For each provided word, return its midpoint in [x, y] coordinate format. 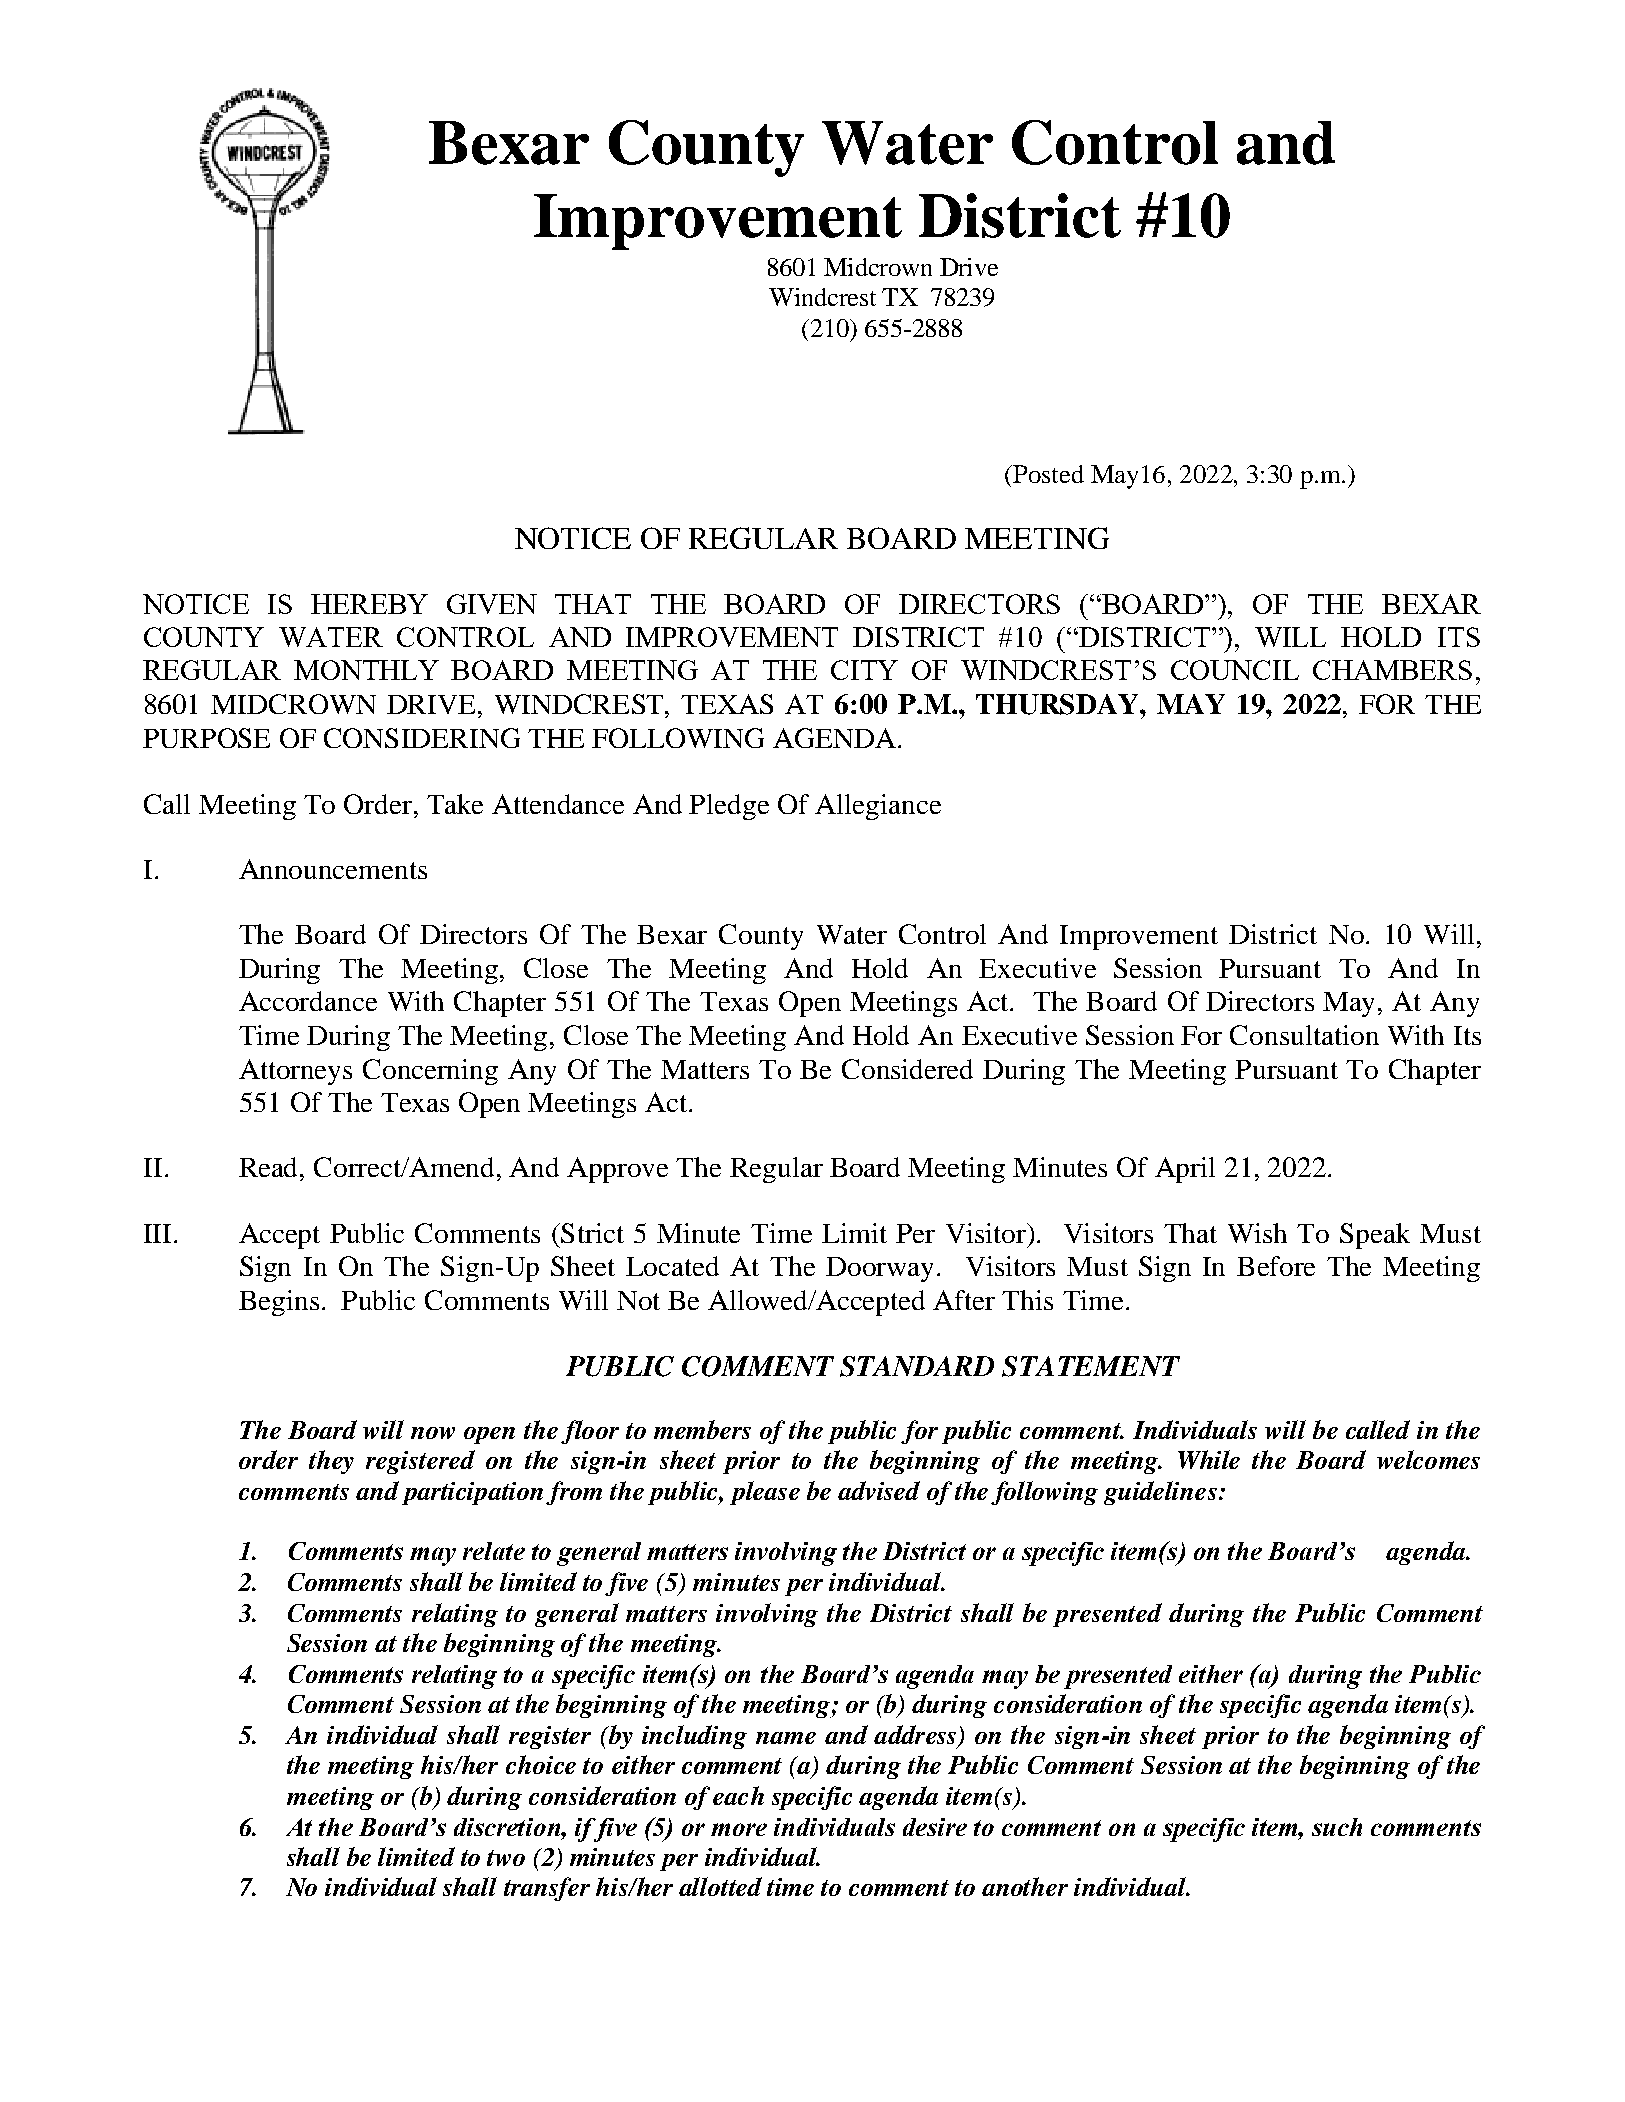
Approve [617, 1170]
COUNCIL [1235, 670]
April [1185, 1170]
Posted [1047, 474]
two [506, 1858]
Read [270, 1167]
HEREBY [369, 604]
